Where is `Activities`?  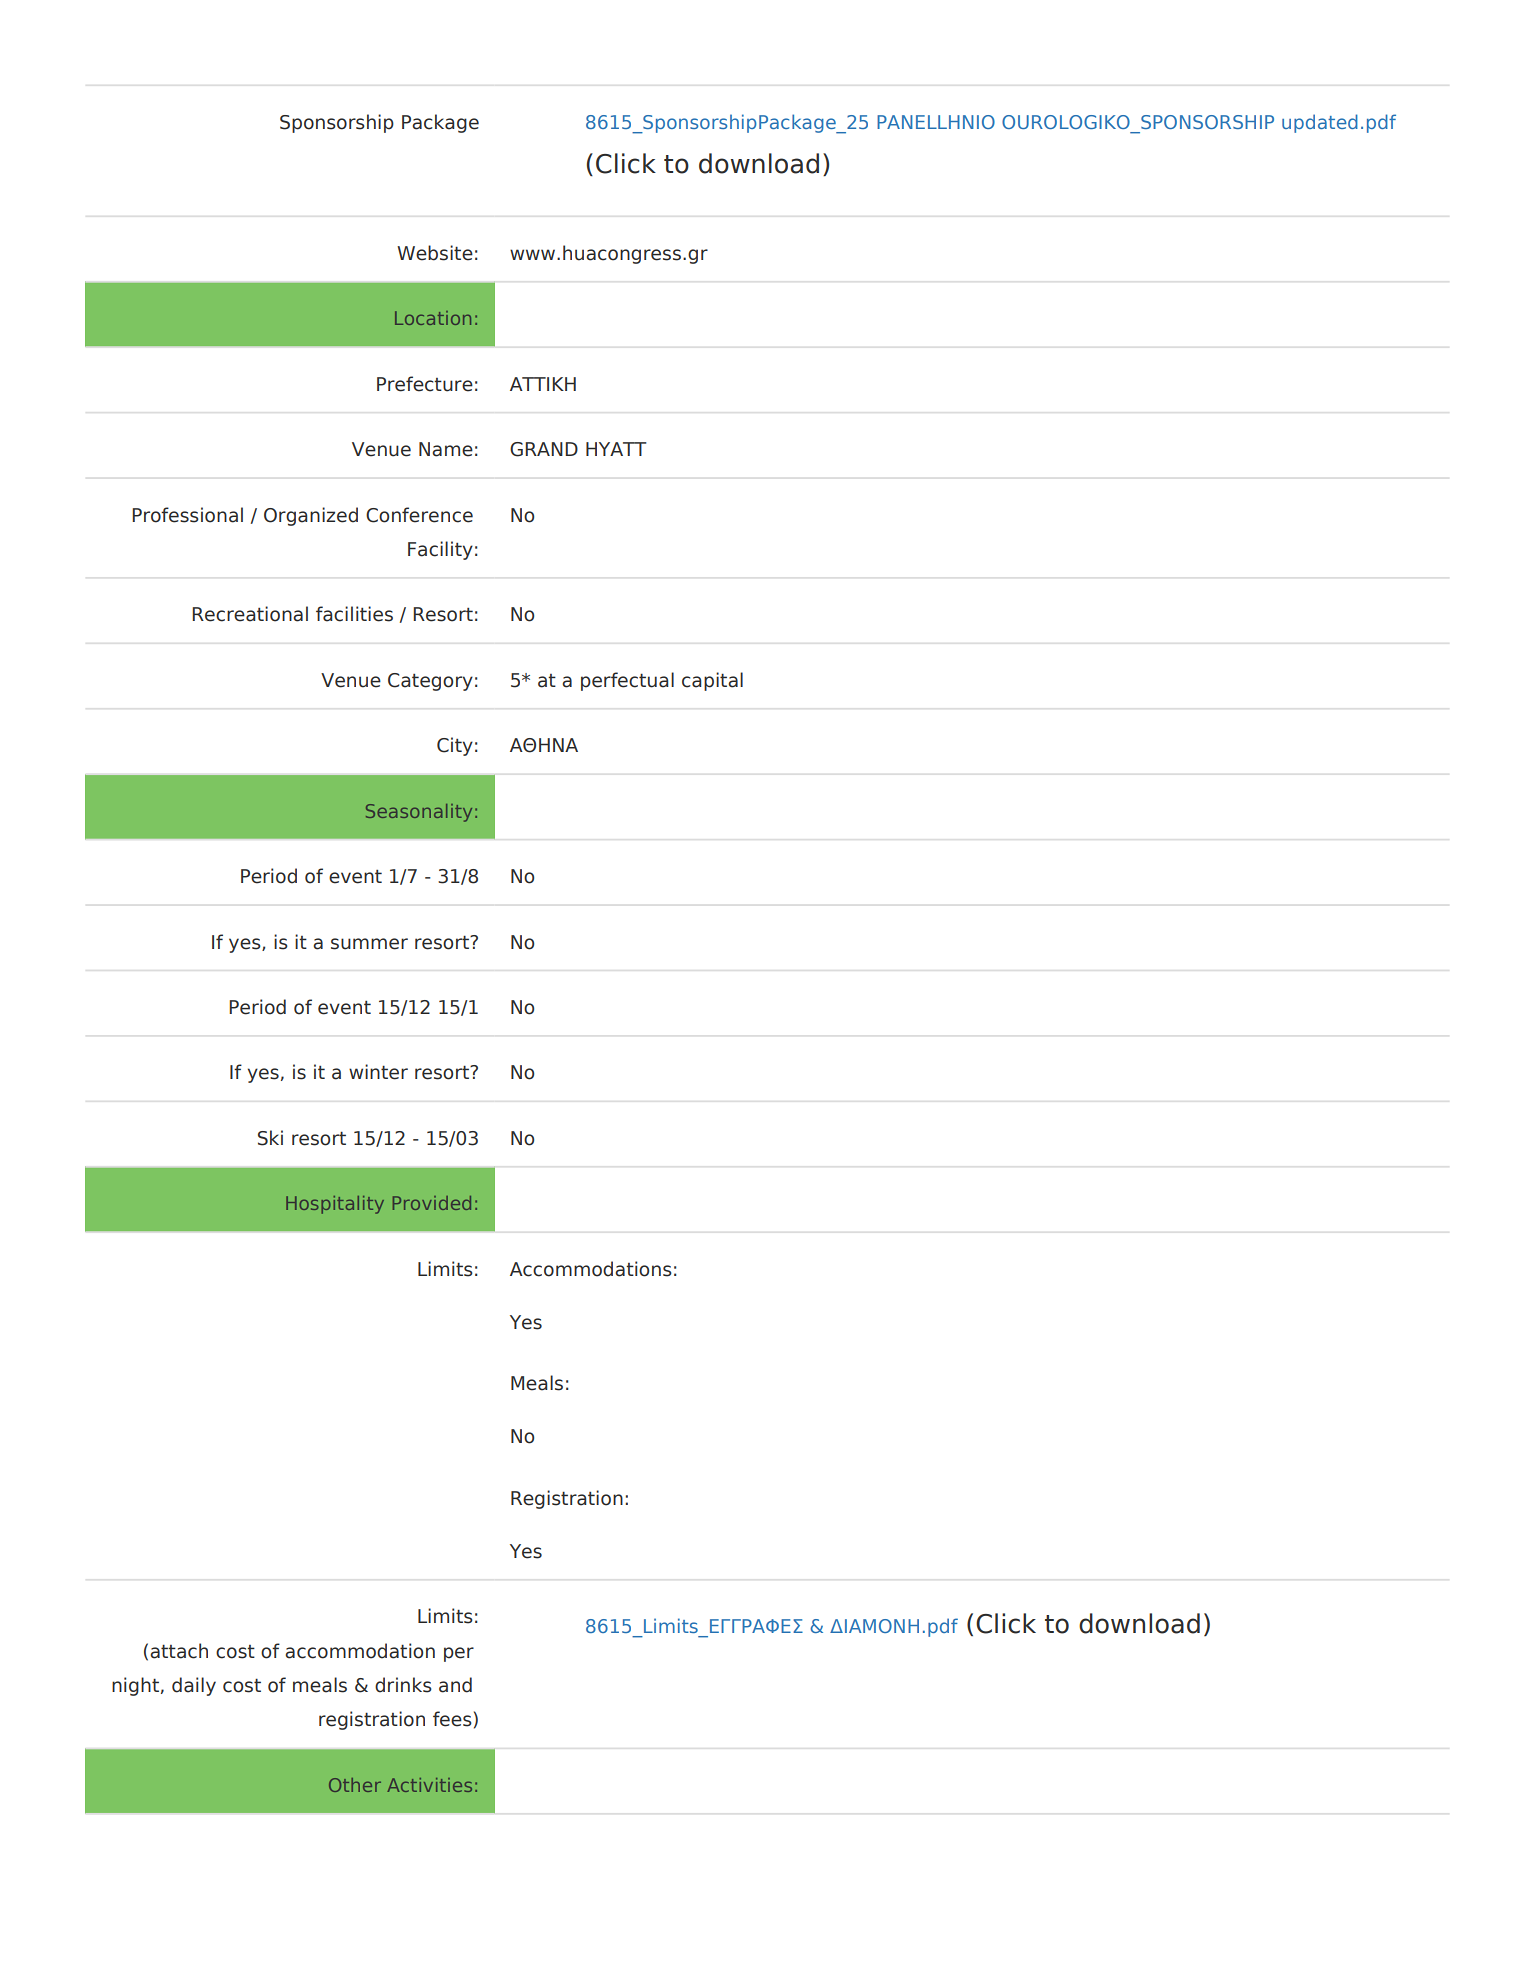
Activities is located at coordinates (429, 1785).
